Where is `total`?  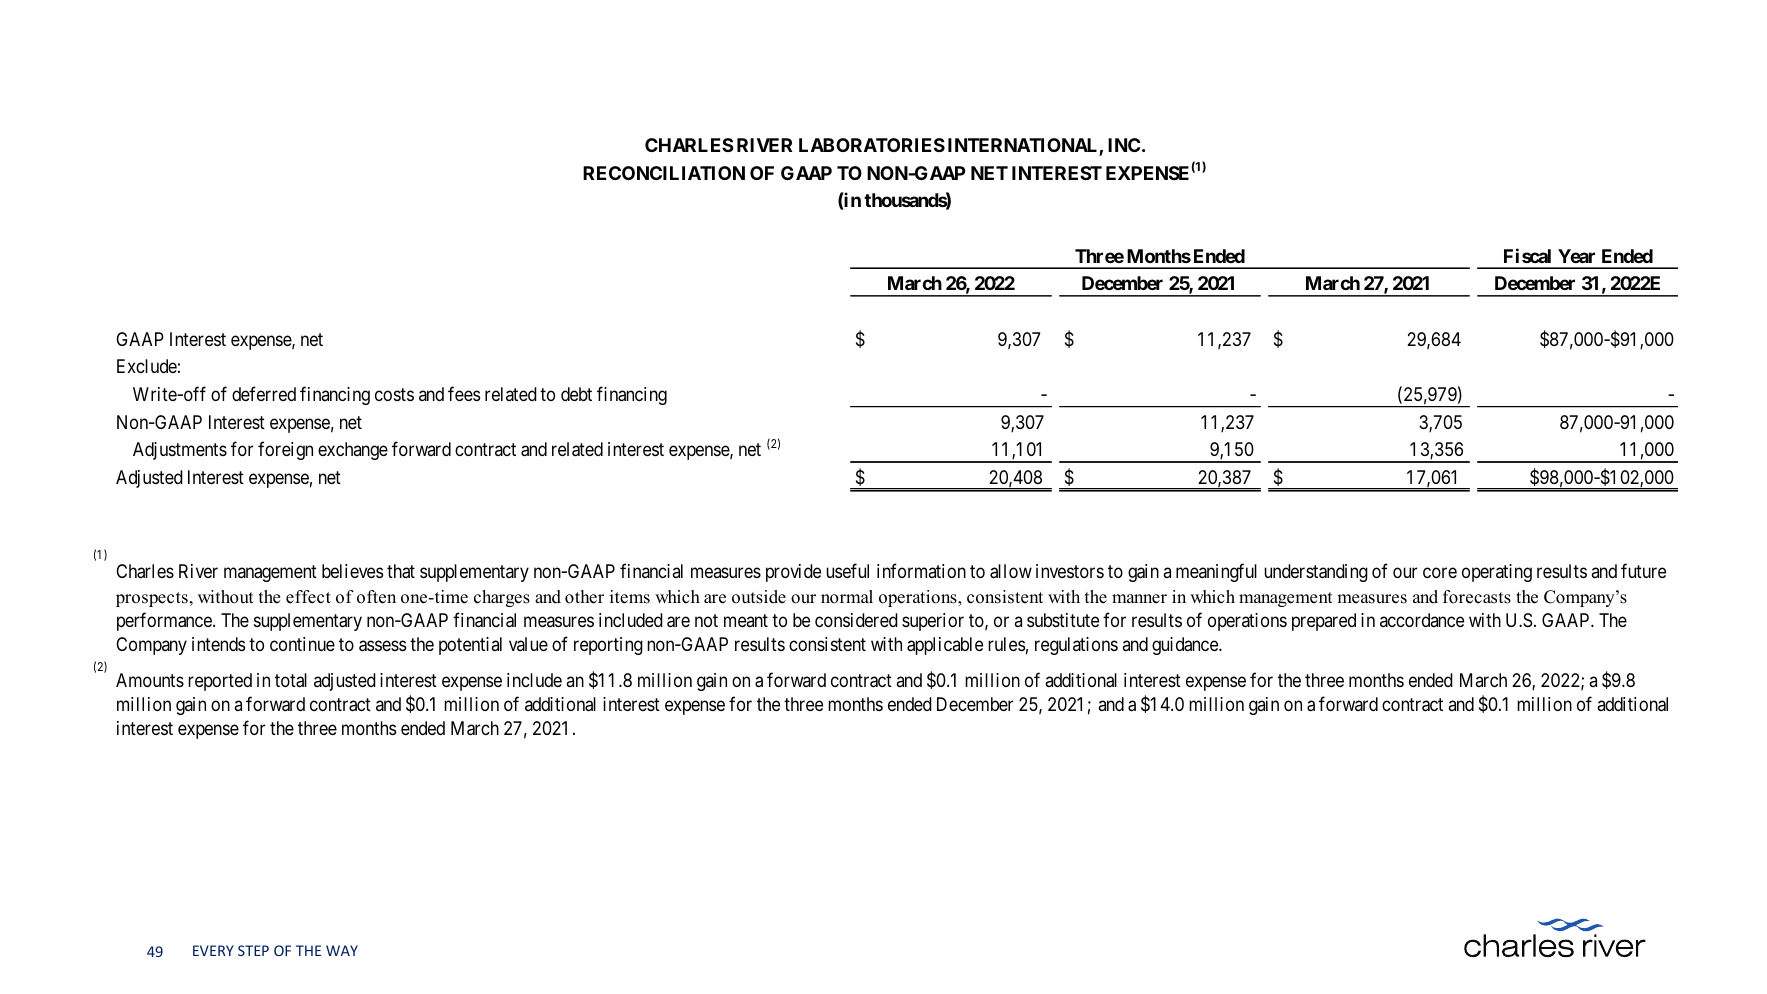
total is located at coordinates (291, 680).
